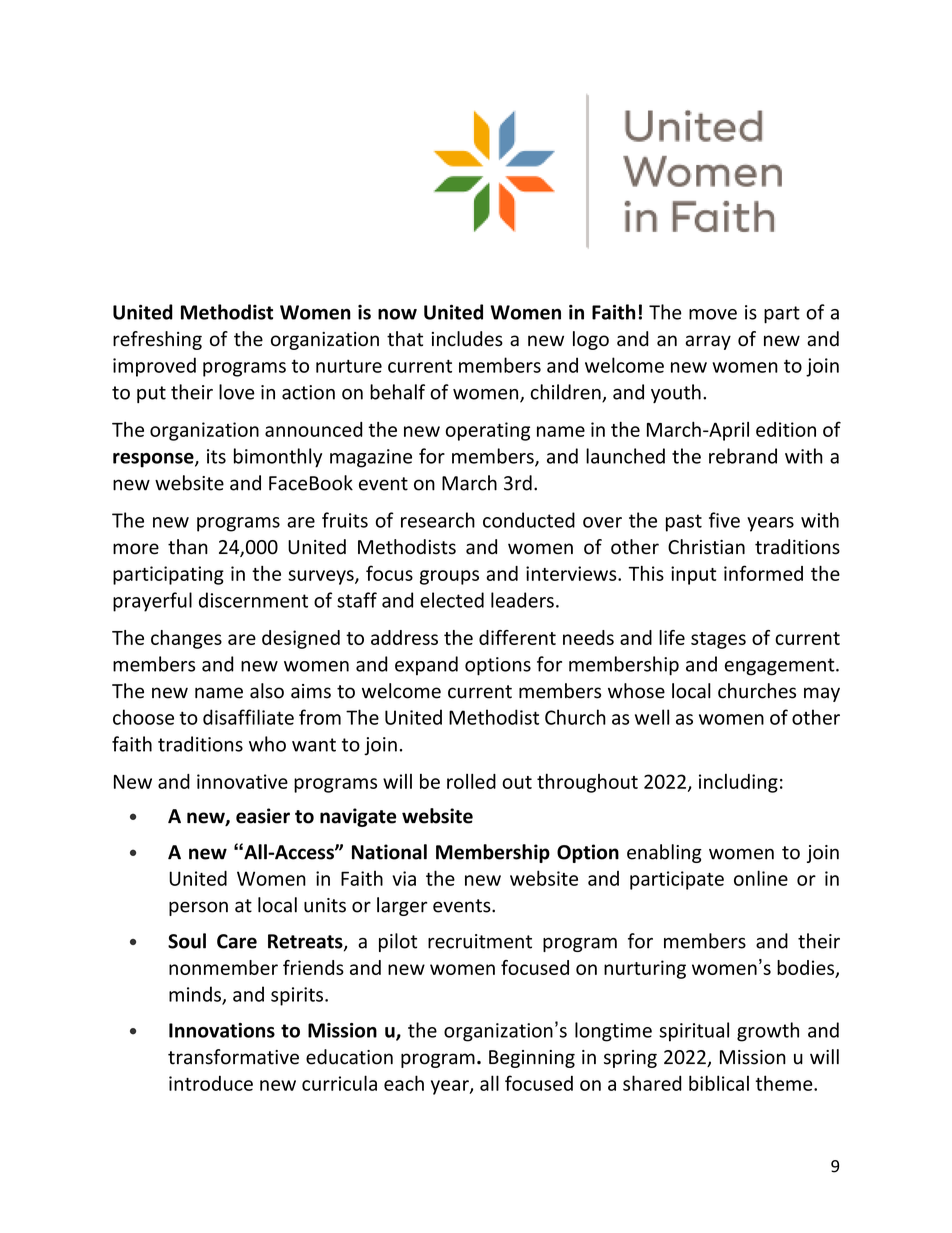 The height and width of the screenshot is (1233, 952). I want to click on includes, so click(467, 339).
